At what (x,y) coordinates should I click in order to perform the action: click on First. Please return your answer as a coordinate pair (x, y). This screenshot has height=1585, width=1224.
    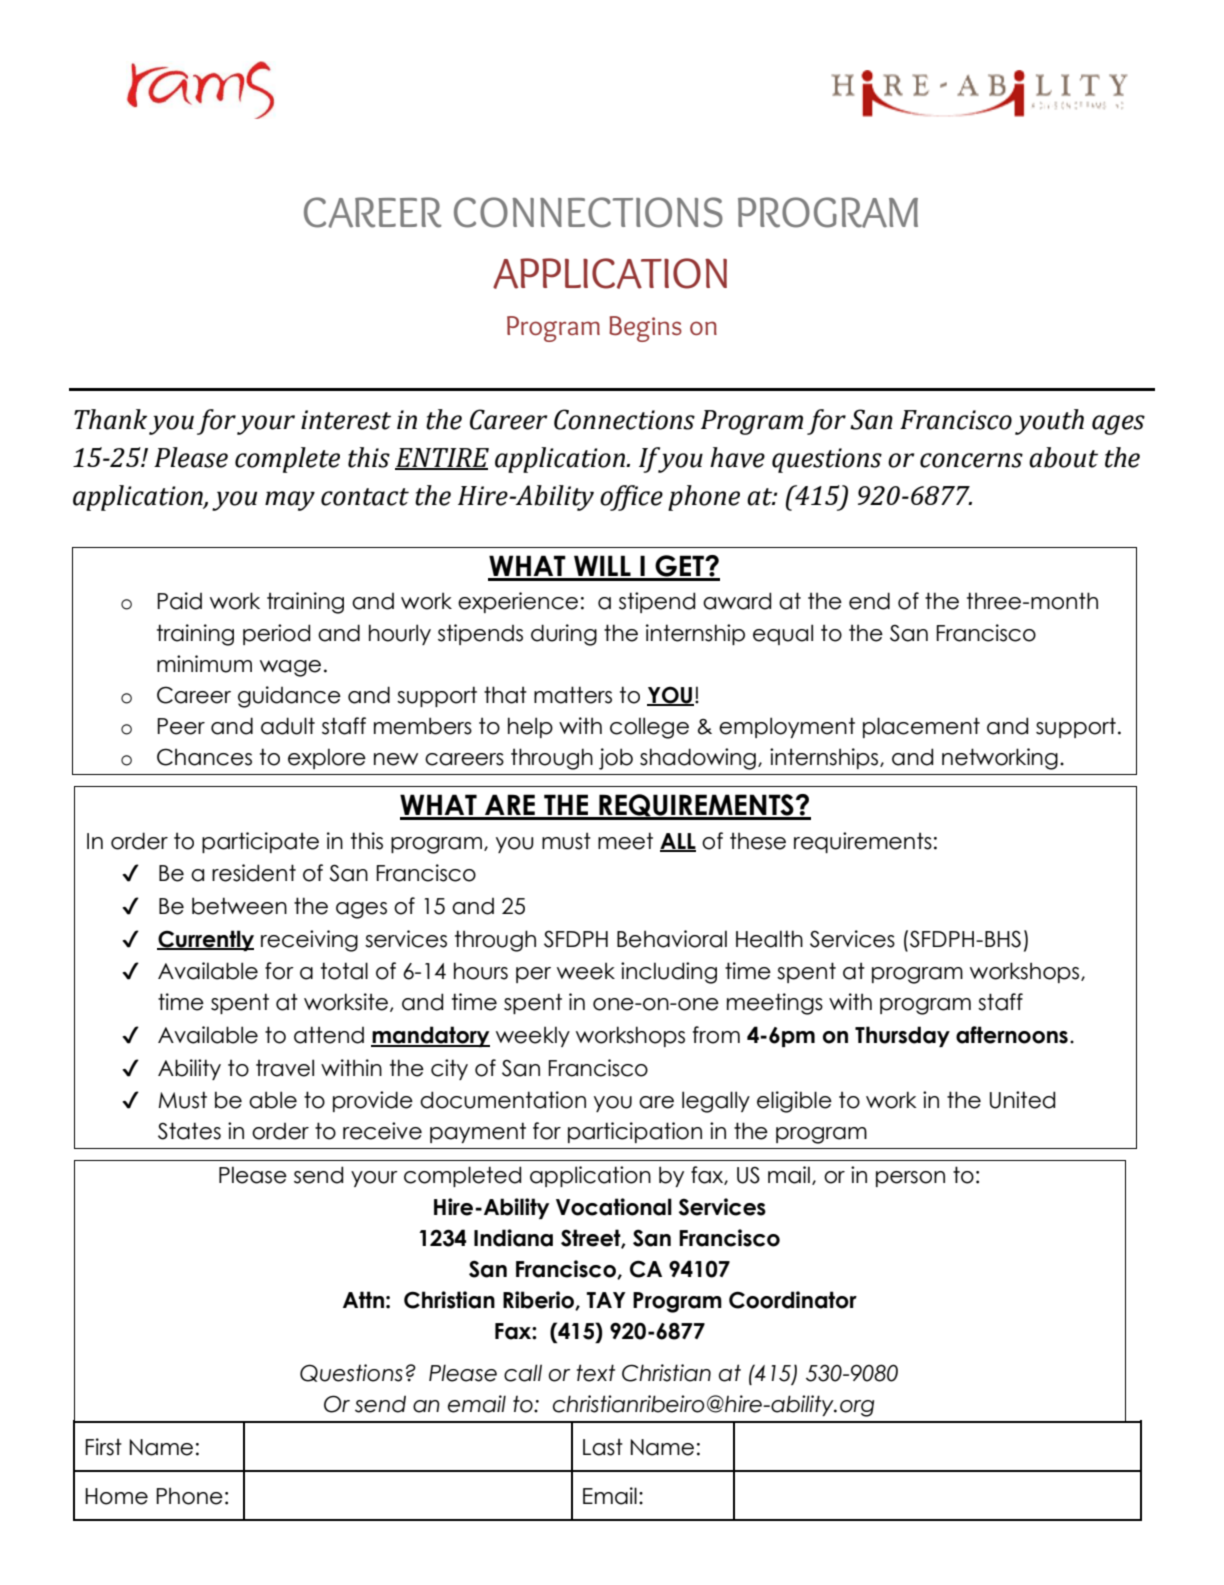
    Looking at the image, I should click on (104, 1447).
